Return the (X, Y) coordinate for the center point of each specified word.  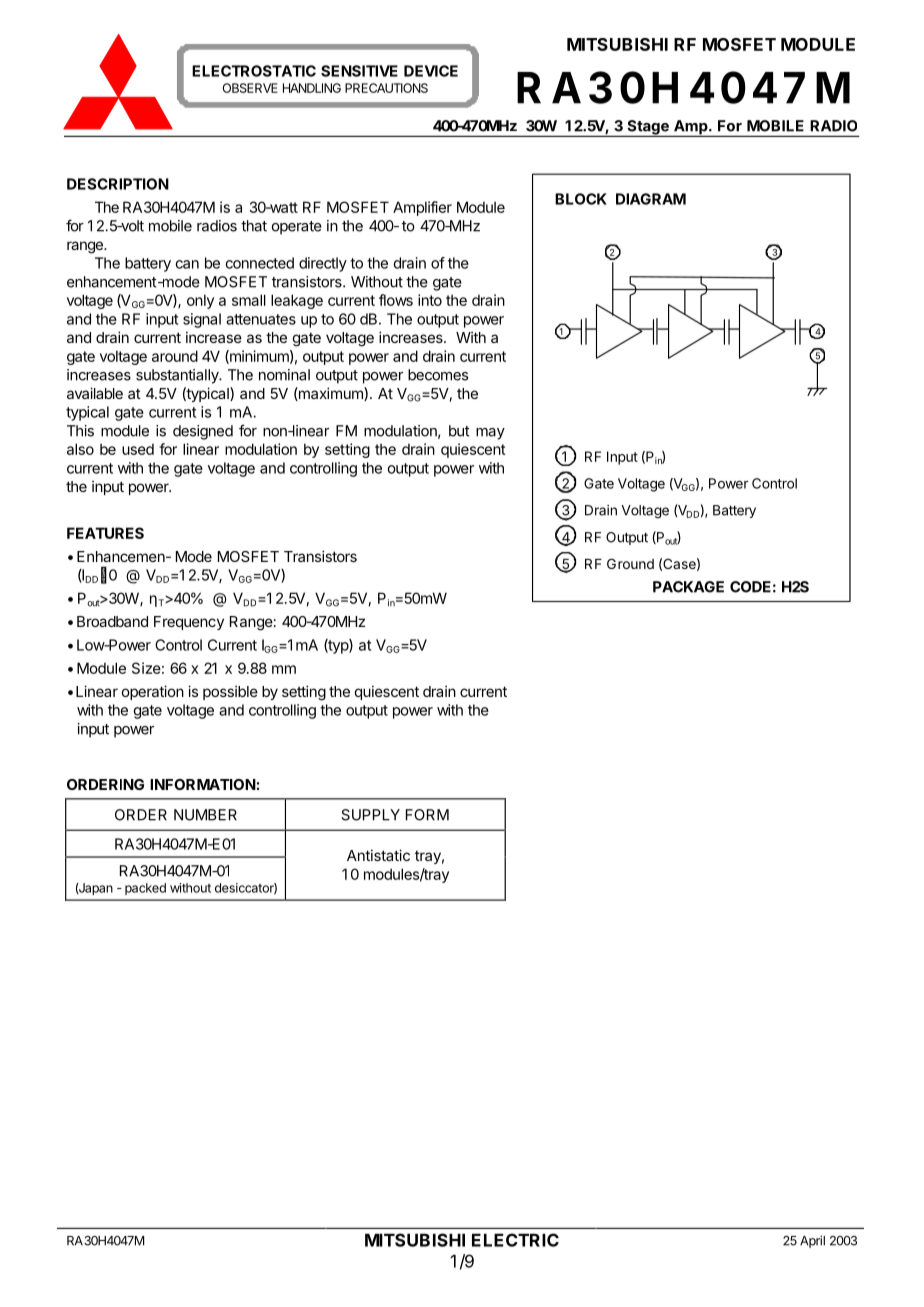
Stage (648, 128)
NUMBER (205, 815)
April (812, 1241)
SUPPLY (370, 815)
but (459, 431)
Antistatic (378, 855)
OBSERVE (250, 88)
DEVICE (431, 71)
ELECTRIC (515, 1240)
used (138, 449)
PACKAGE (688, 587)
